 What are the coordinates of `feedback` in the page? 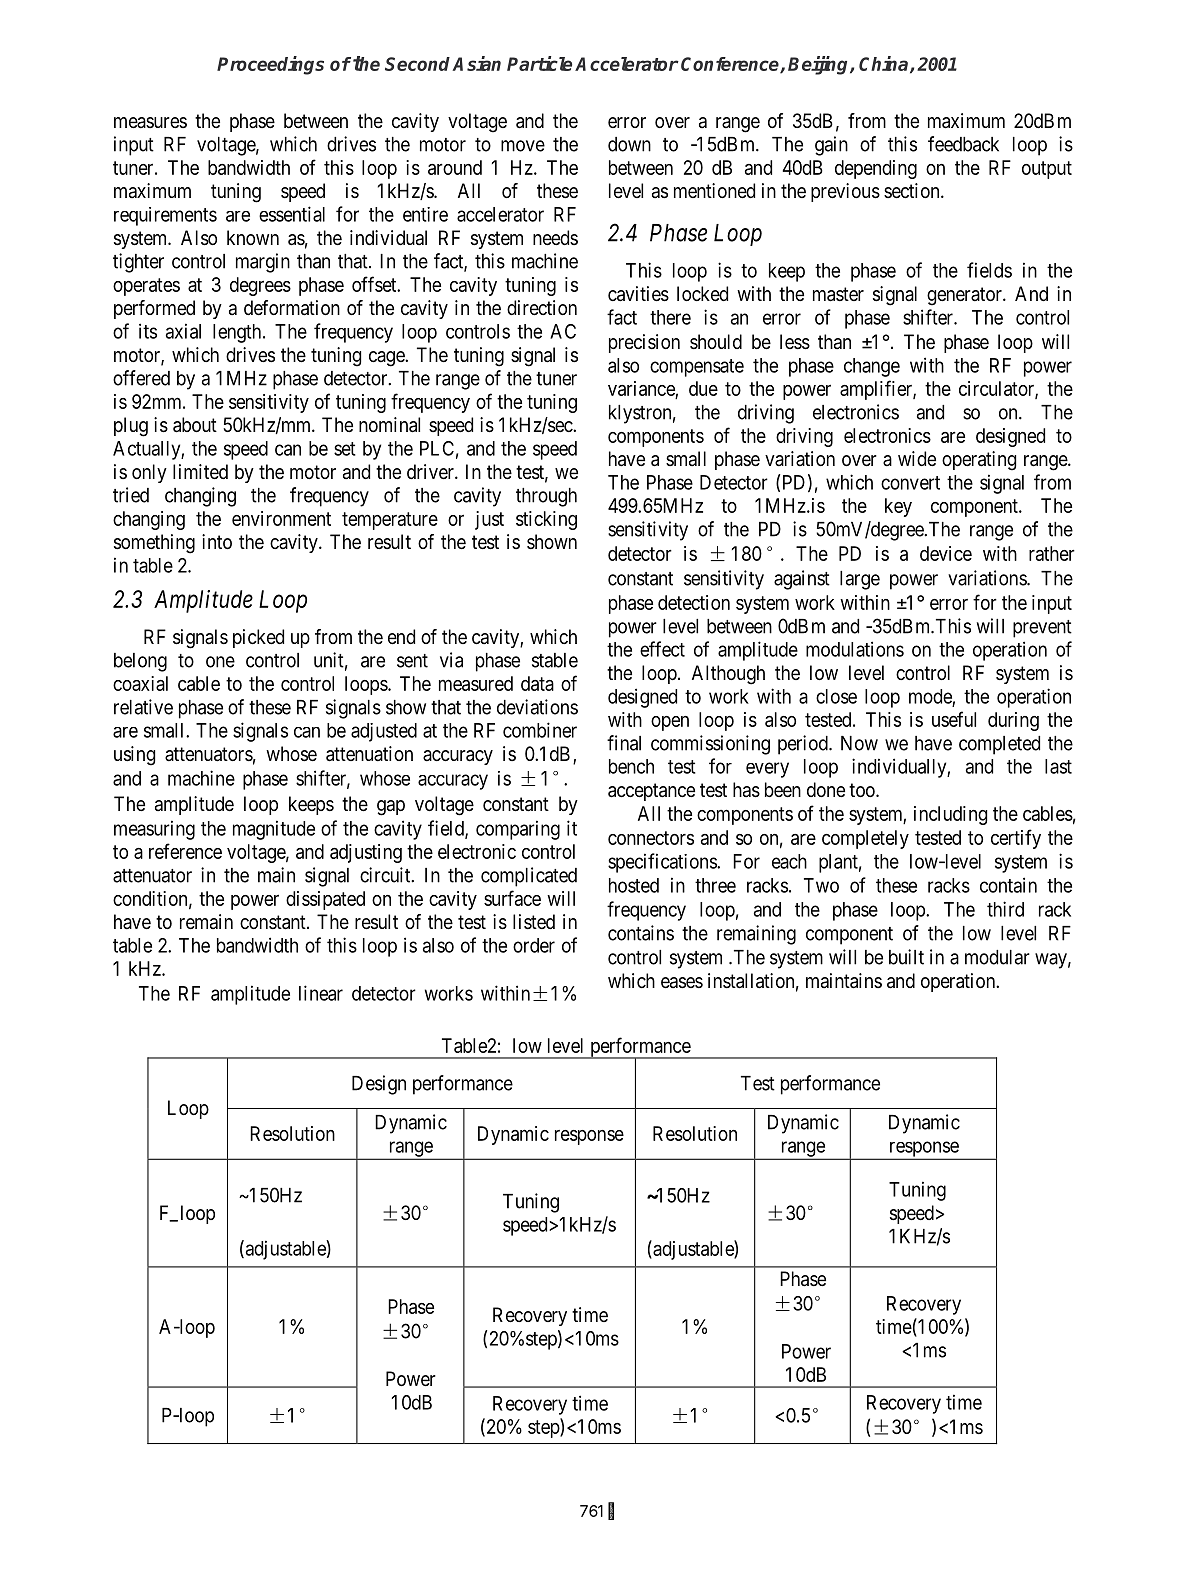 It's located at (963, 144).
